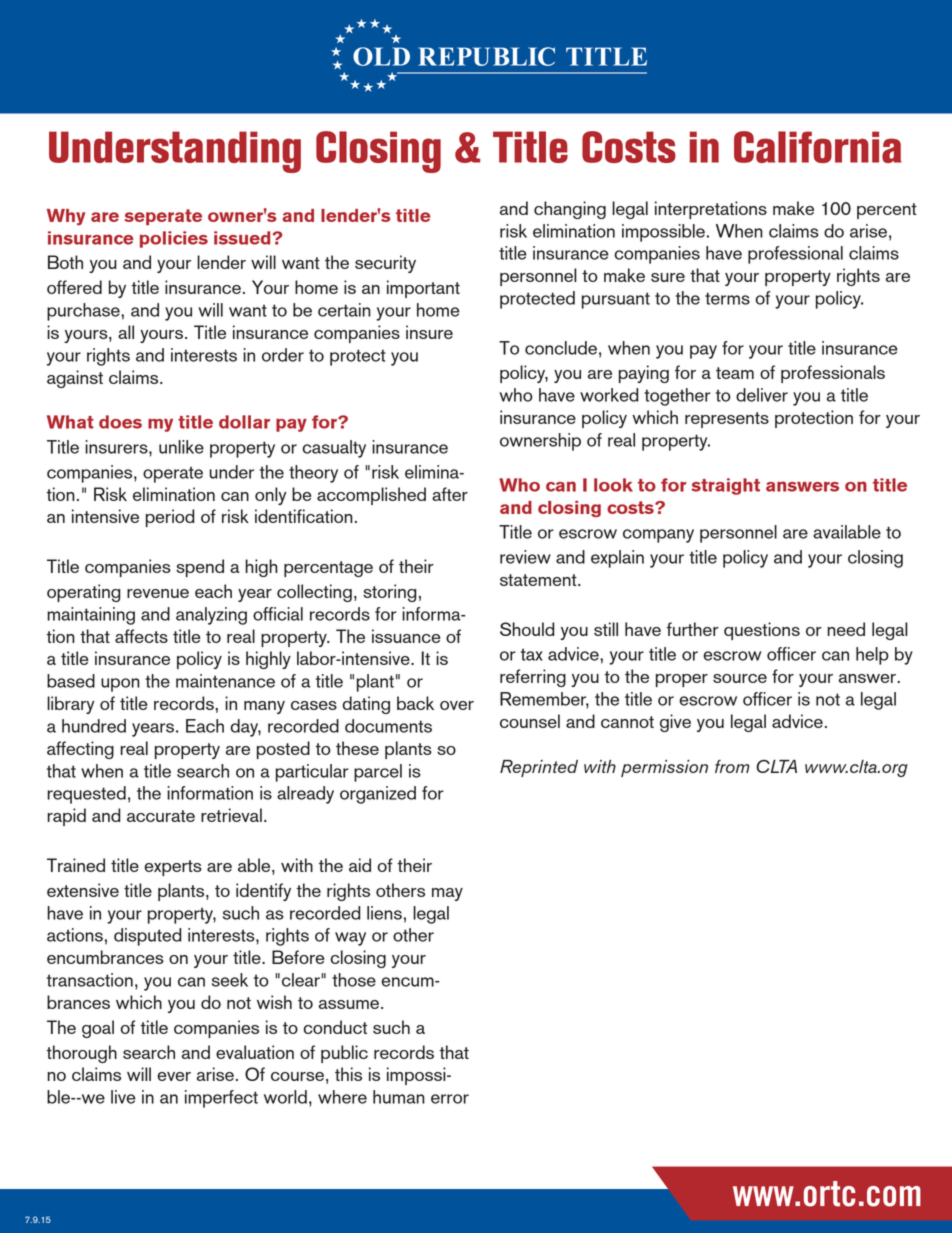 The height and width of the screenshot is (1233, 952). Describe the element at coordinates (174, 1076) in the screenshot. I see `ever` at that location.
